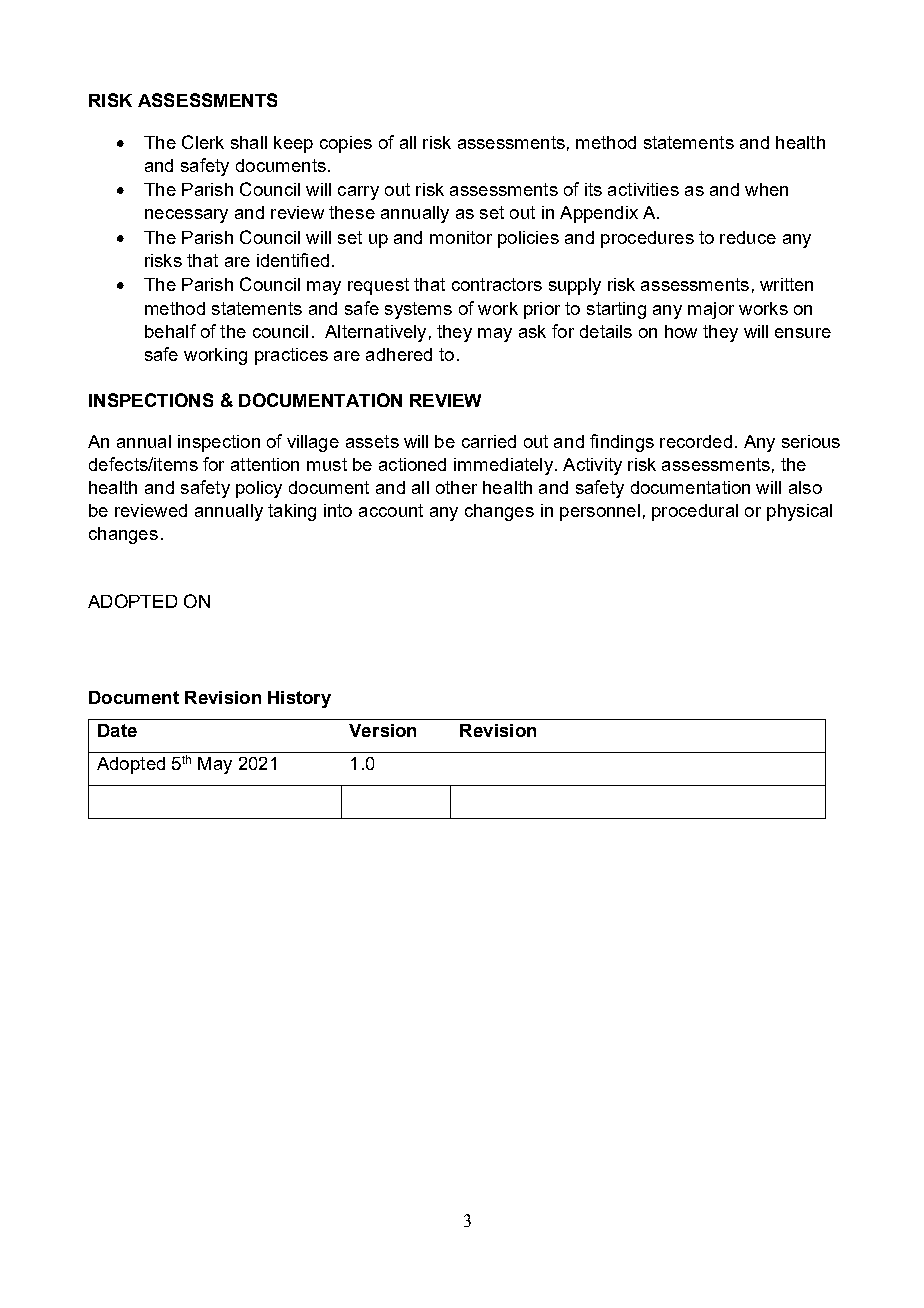  What do you see at coordinates (382, 730) in the screenshot?
I see `Version` at bounding box center [382, 730].
